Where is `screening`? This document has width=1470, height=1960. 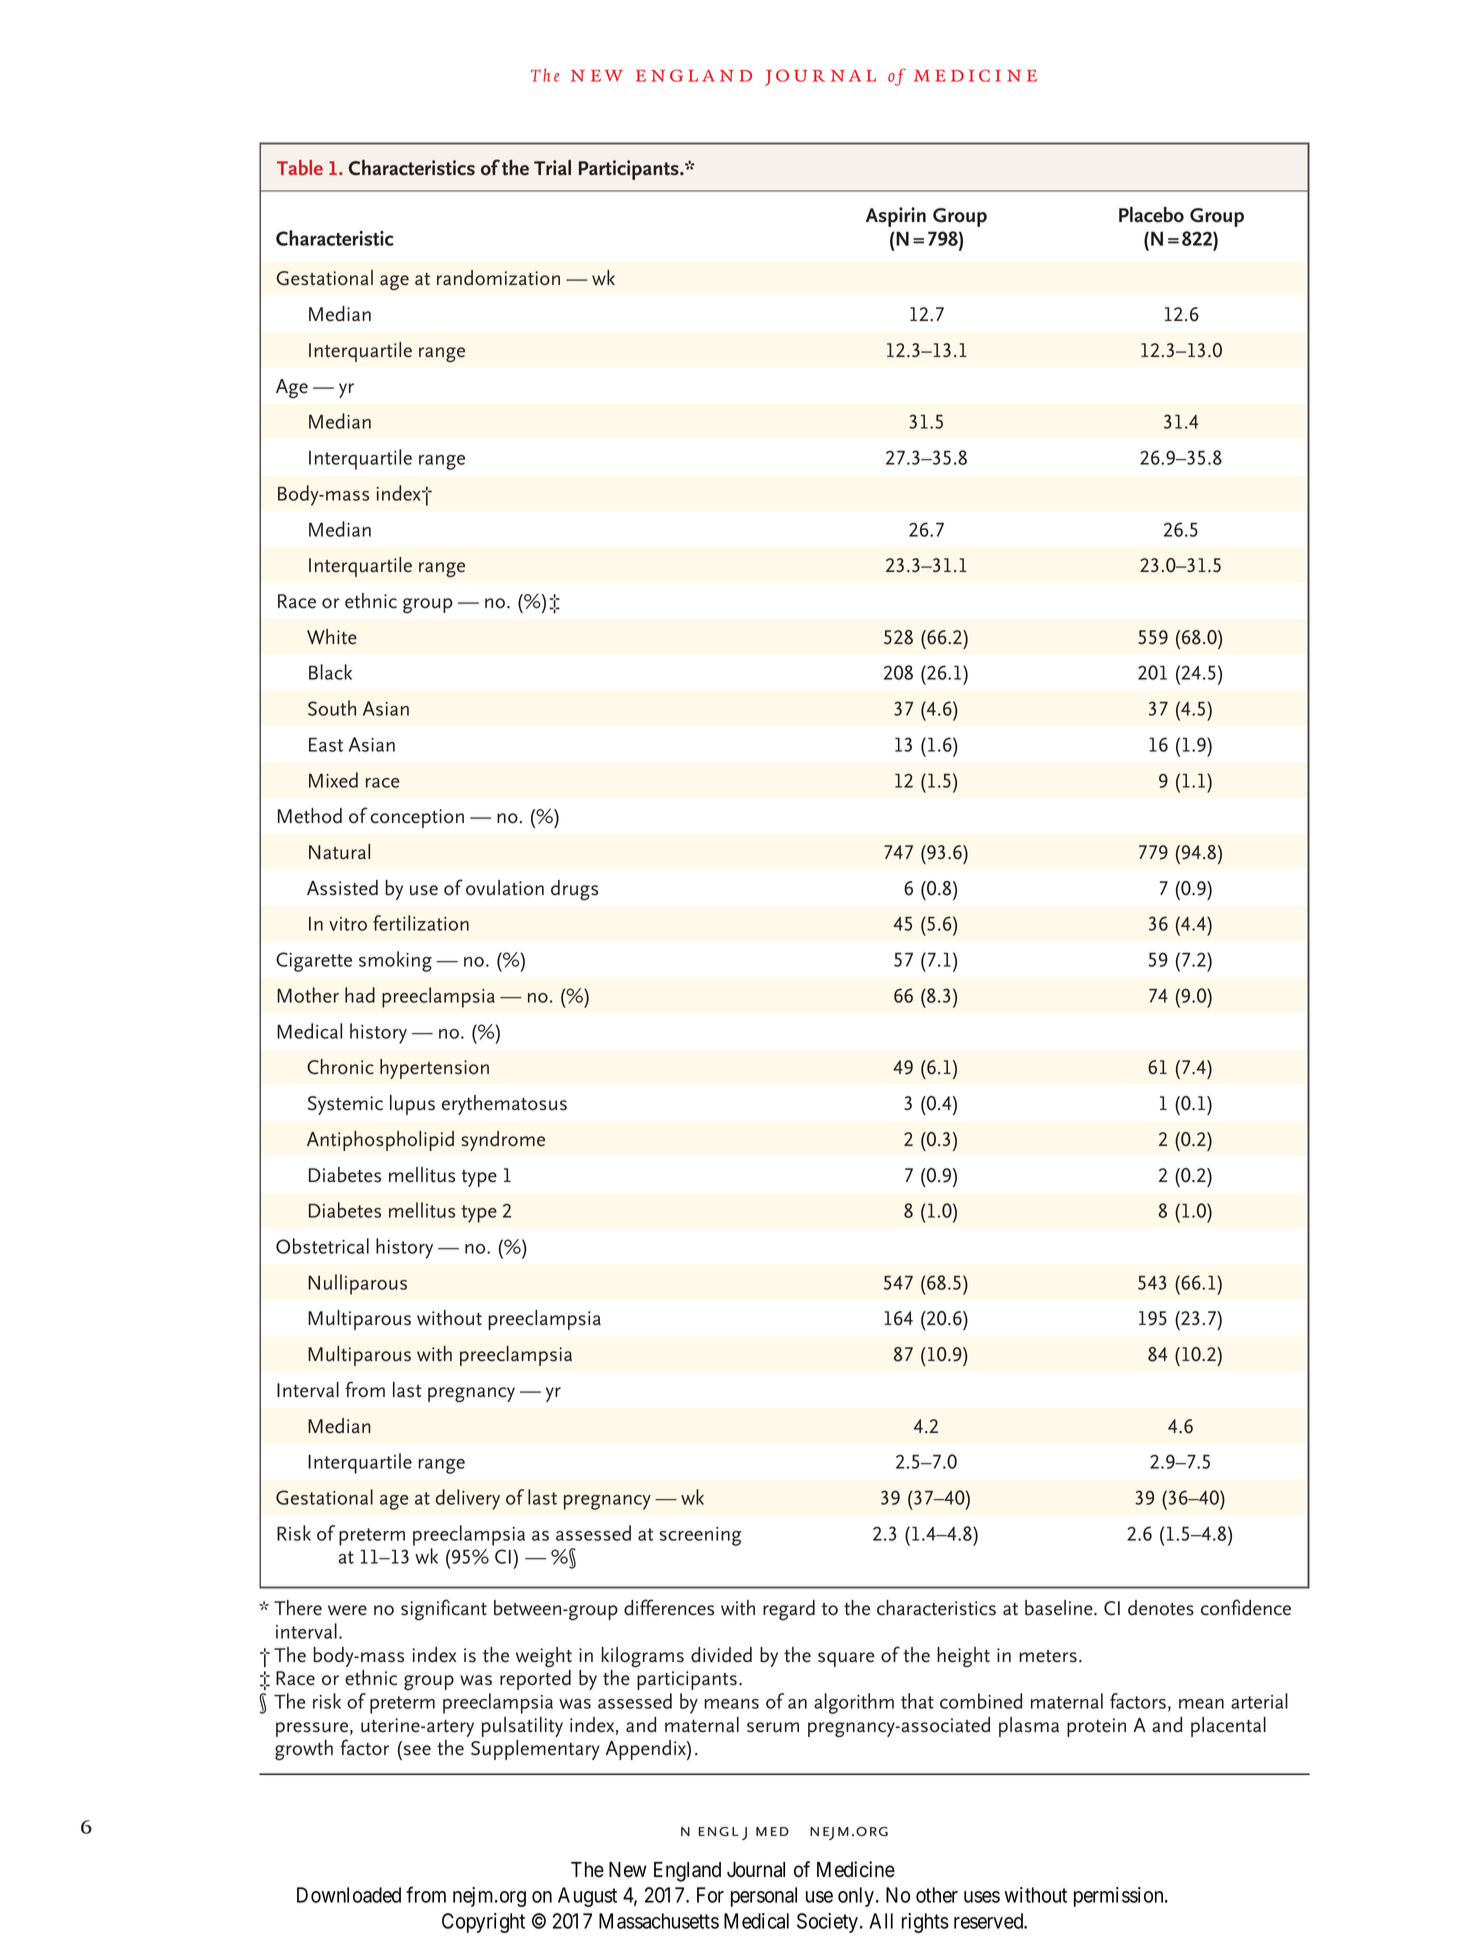 screening is located at coordinates (701, 1536).
